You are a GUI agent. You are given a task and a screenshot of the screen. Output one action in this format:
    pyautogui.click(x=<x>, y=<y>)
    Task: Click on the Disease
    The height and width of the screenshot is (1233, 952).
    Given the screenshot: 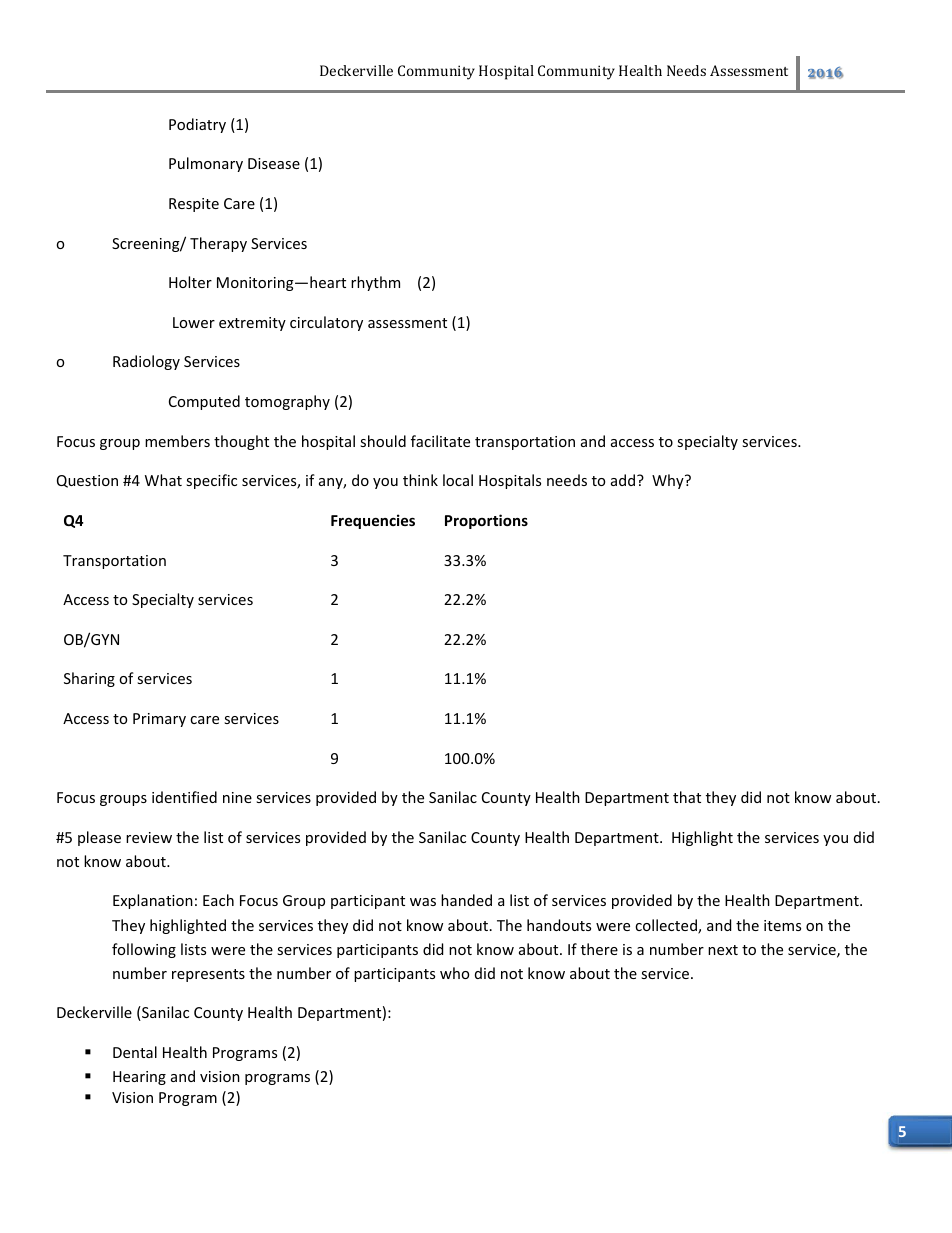 What is the action you would take?
    pyautogui.click(x=274, y=163)
